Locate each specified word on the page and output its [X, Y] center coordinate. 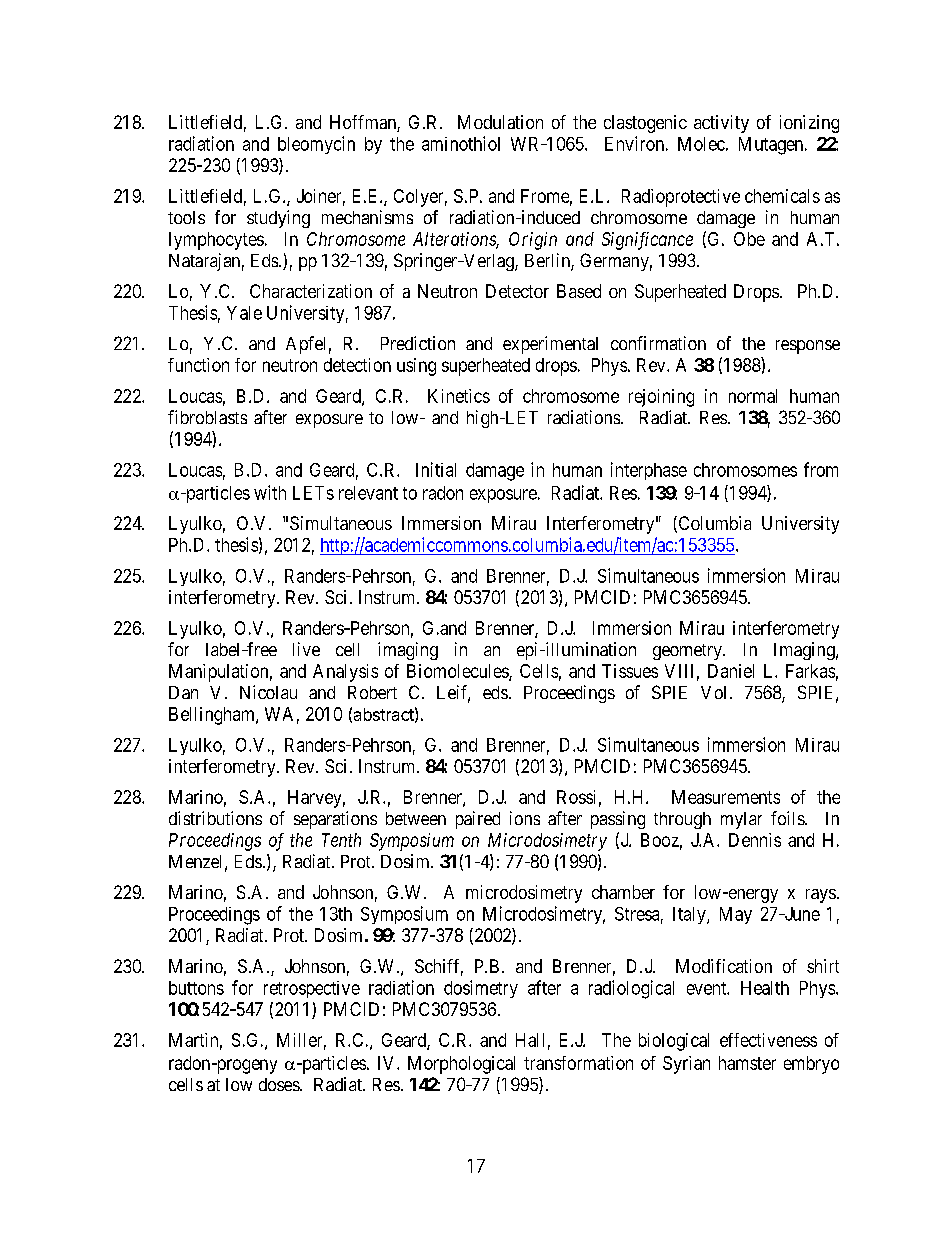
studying [278, 219]
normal [753, 396]
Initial [436, 469]
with [270, 492]
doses [280, 1084]
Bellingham [213, 716]
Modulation [500, 122]
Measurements [726, 797]
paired [478, 820]
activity [721, 124]
